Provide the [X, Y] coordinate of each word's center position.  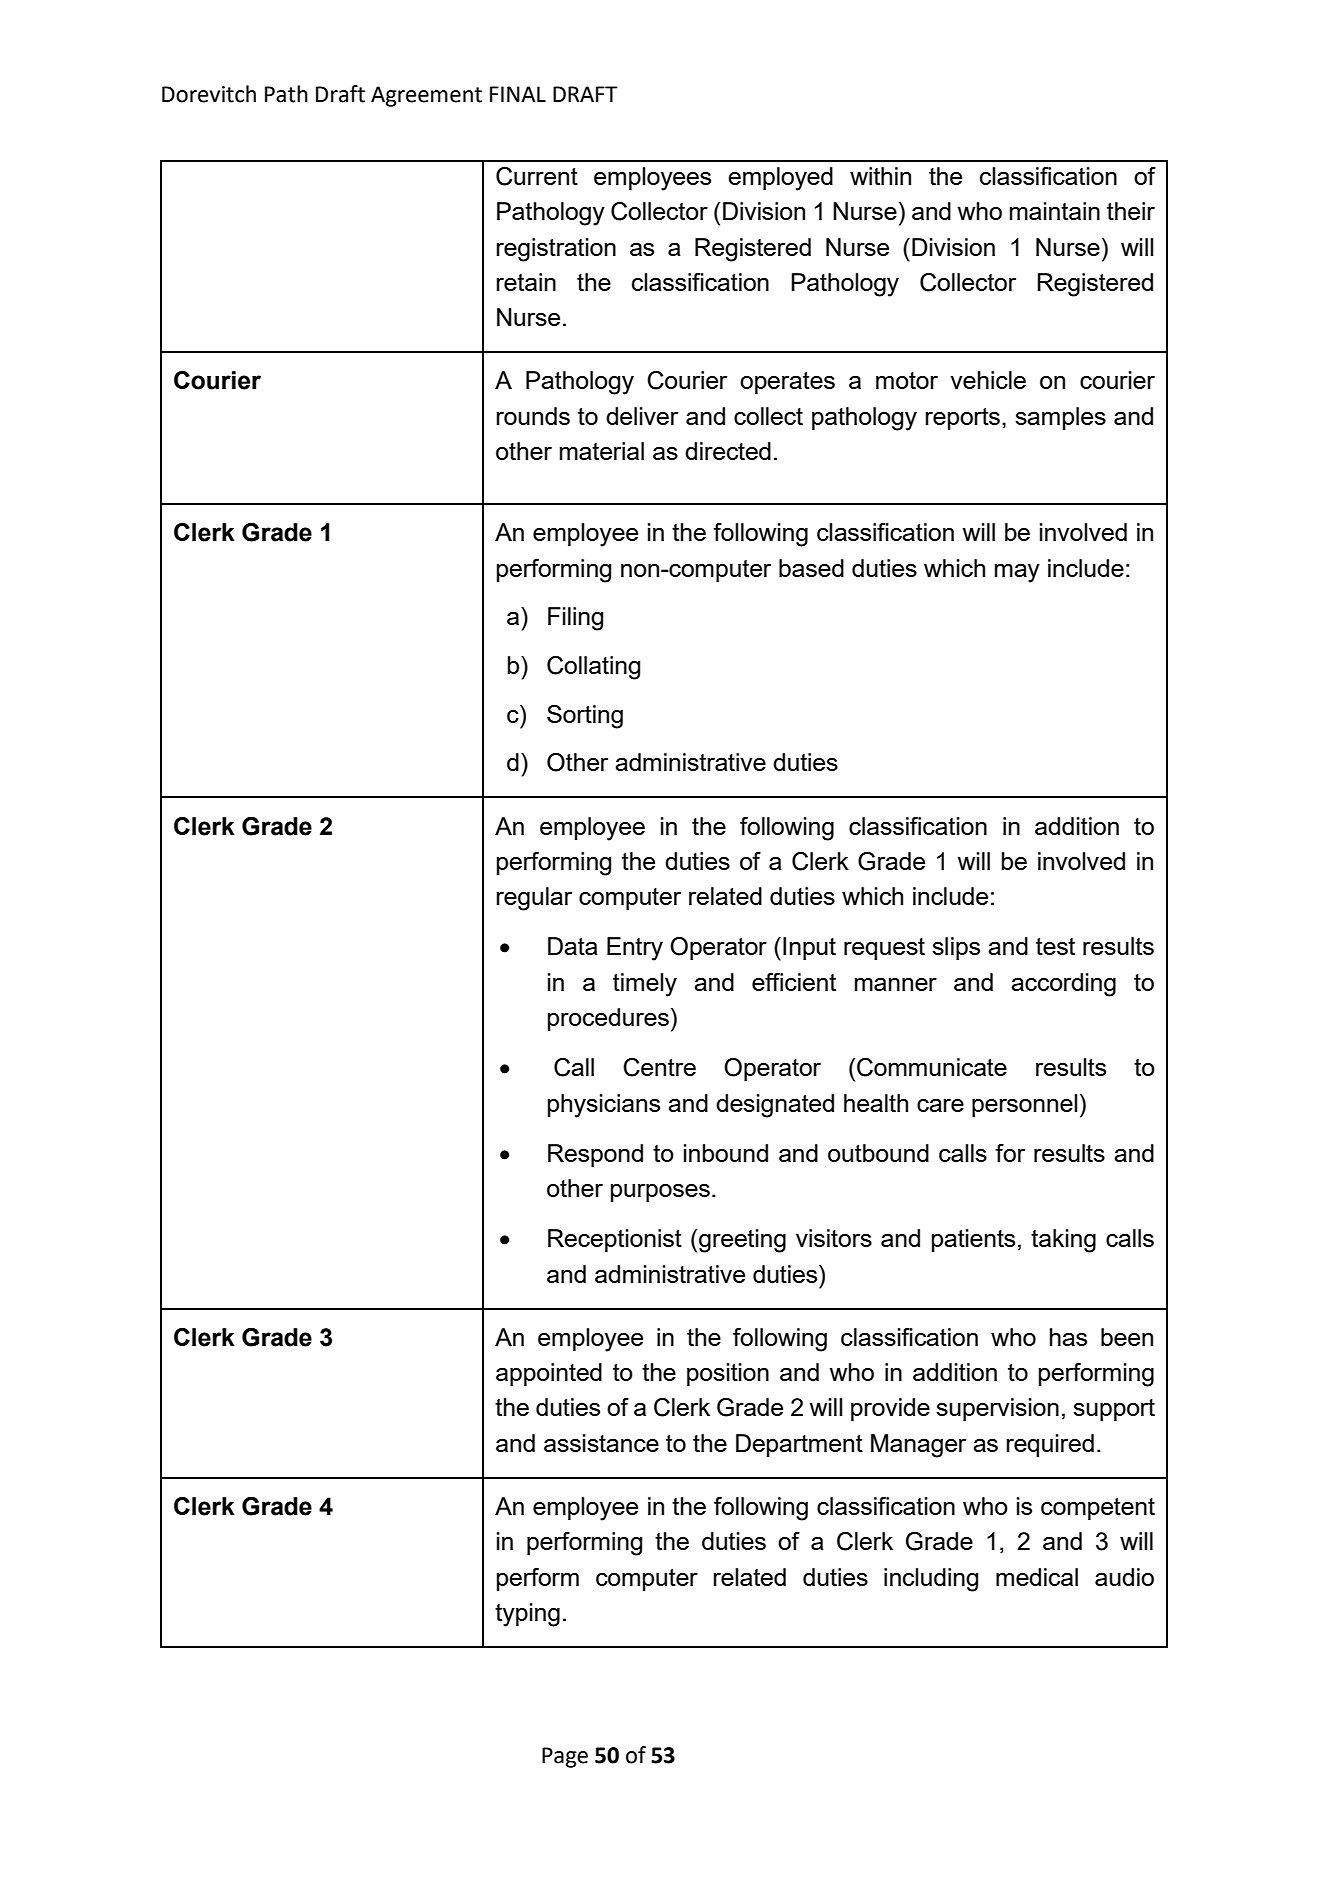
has [1068, 1337]
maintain [1055, 211]
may [1017, 573]
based [811, 568]
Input [809, 948]
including [931, 1580]
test [1055, 946]
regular [534, 899]
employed [780, 179]
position [728, 1374]
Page [565, 1757]
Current [537, 176]
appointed [549, 1374]
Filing [575, 619]
